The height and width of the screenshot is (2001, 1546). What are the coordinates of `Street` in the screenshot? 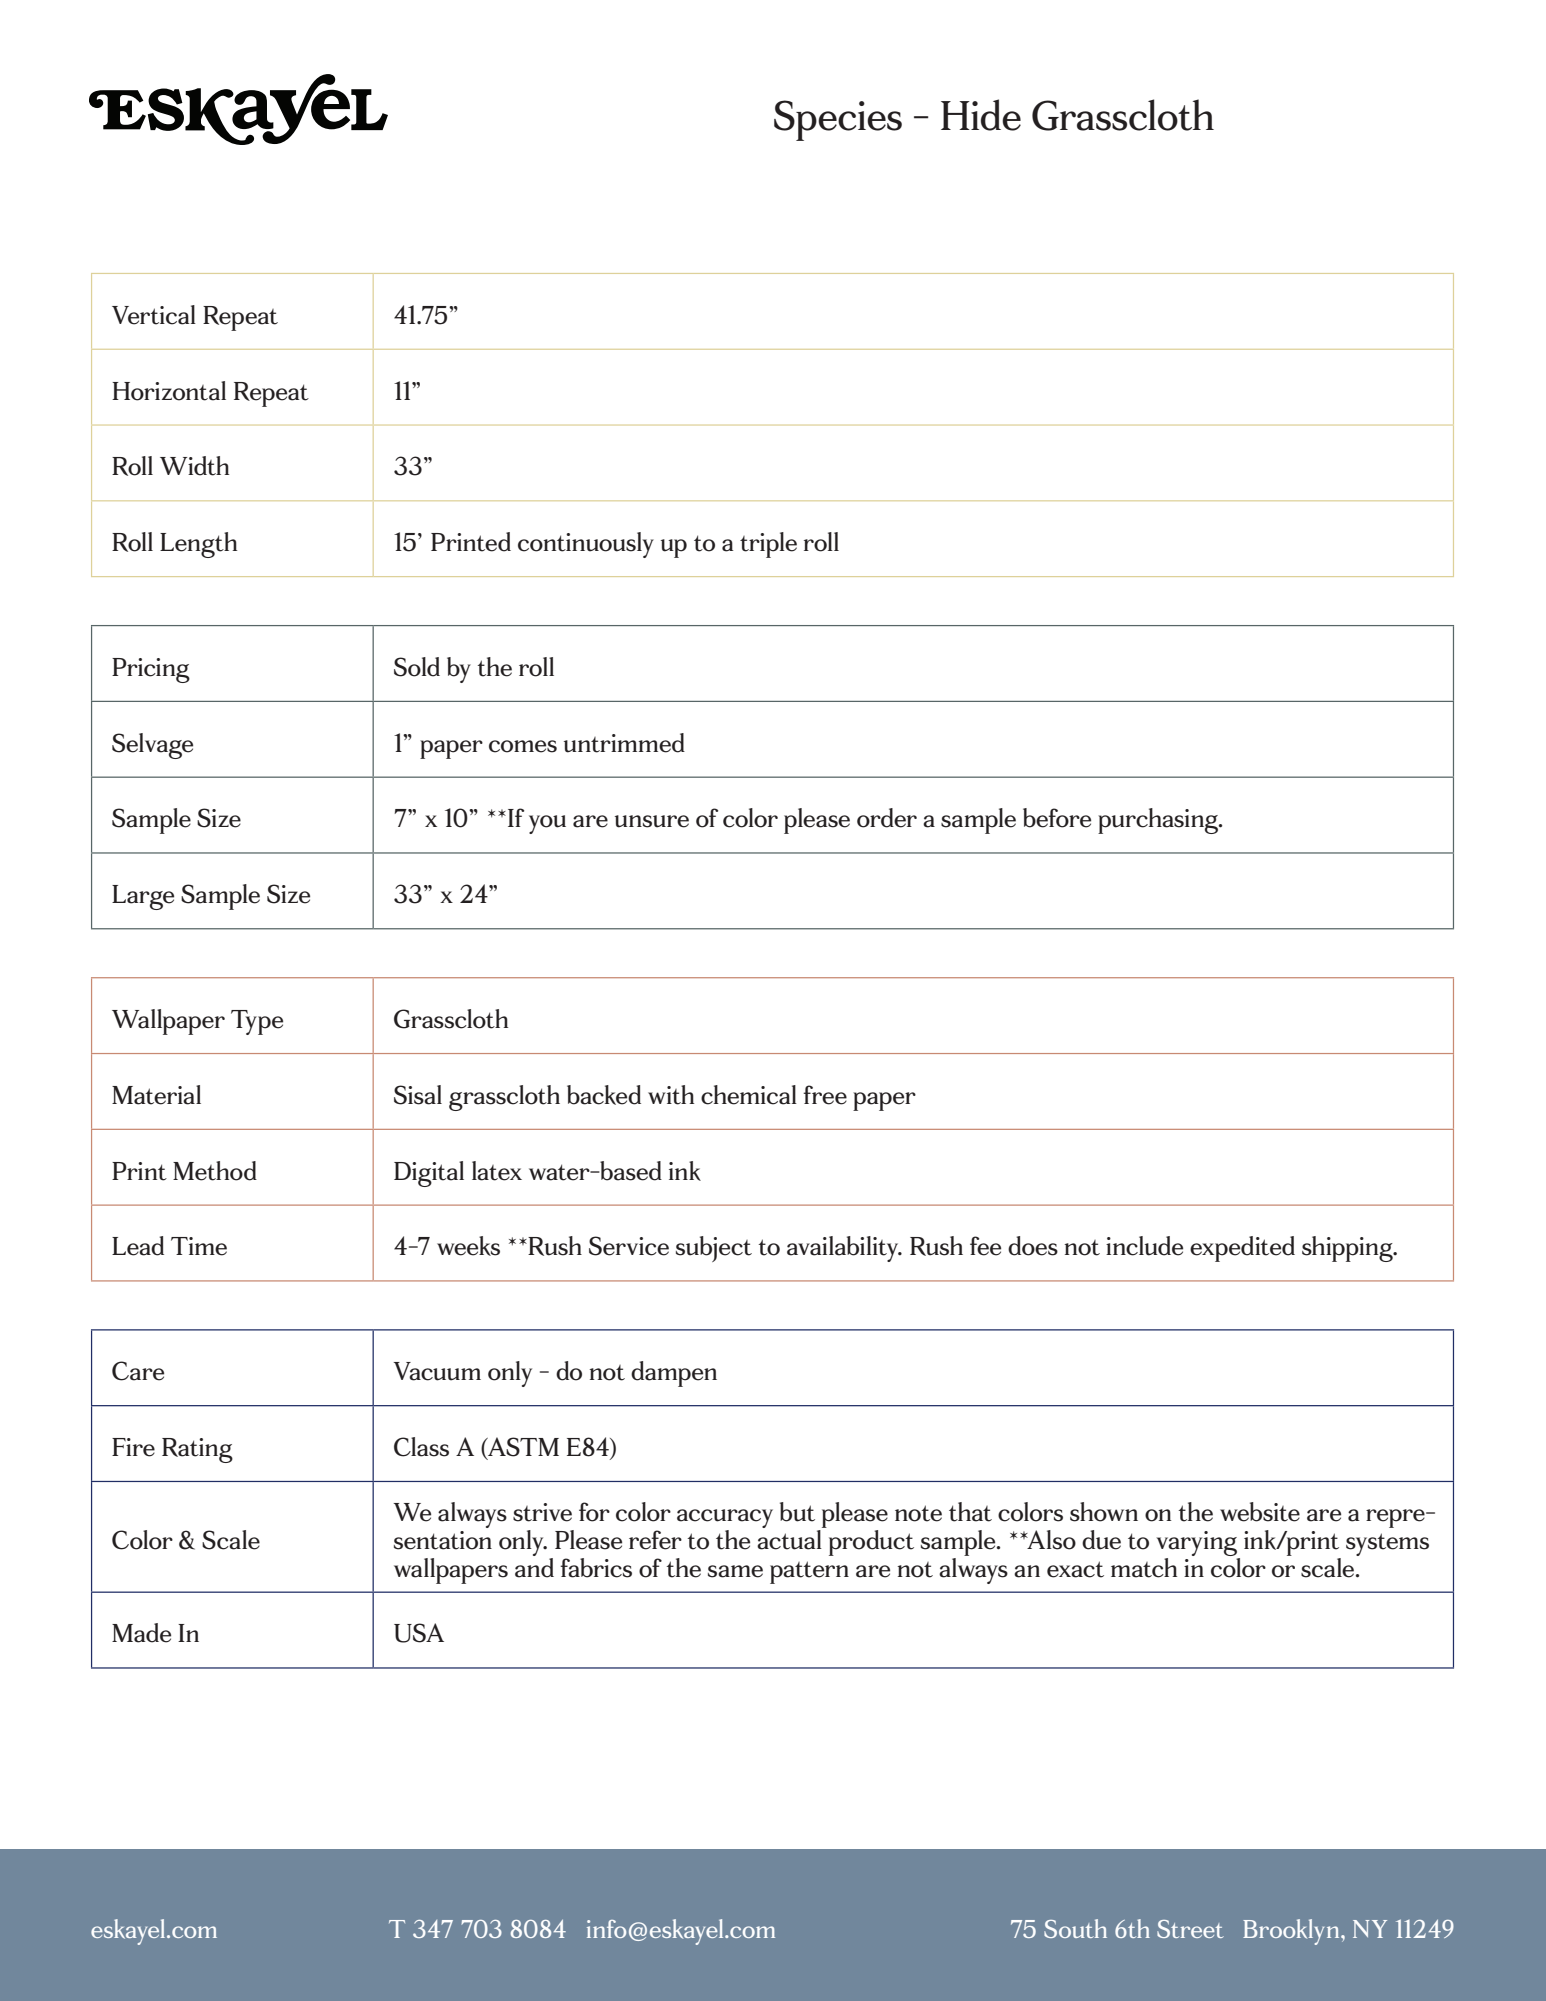 It's located at (1190, 1929).
